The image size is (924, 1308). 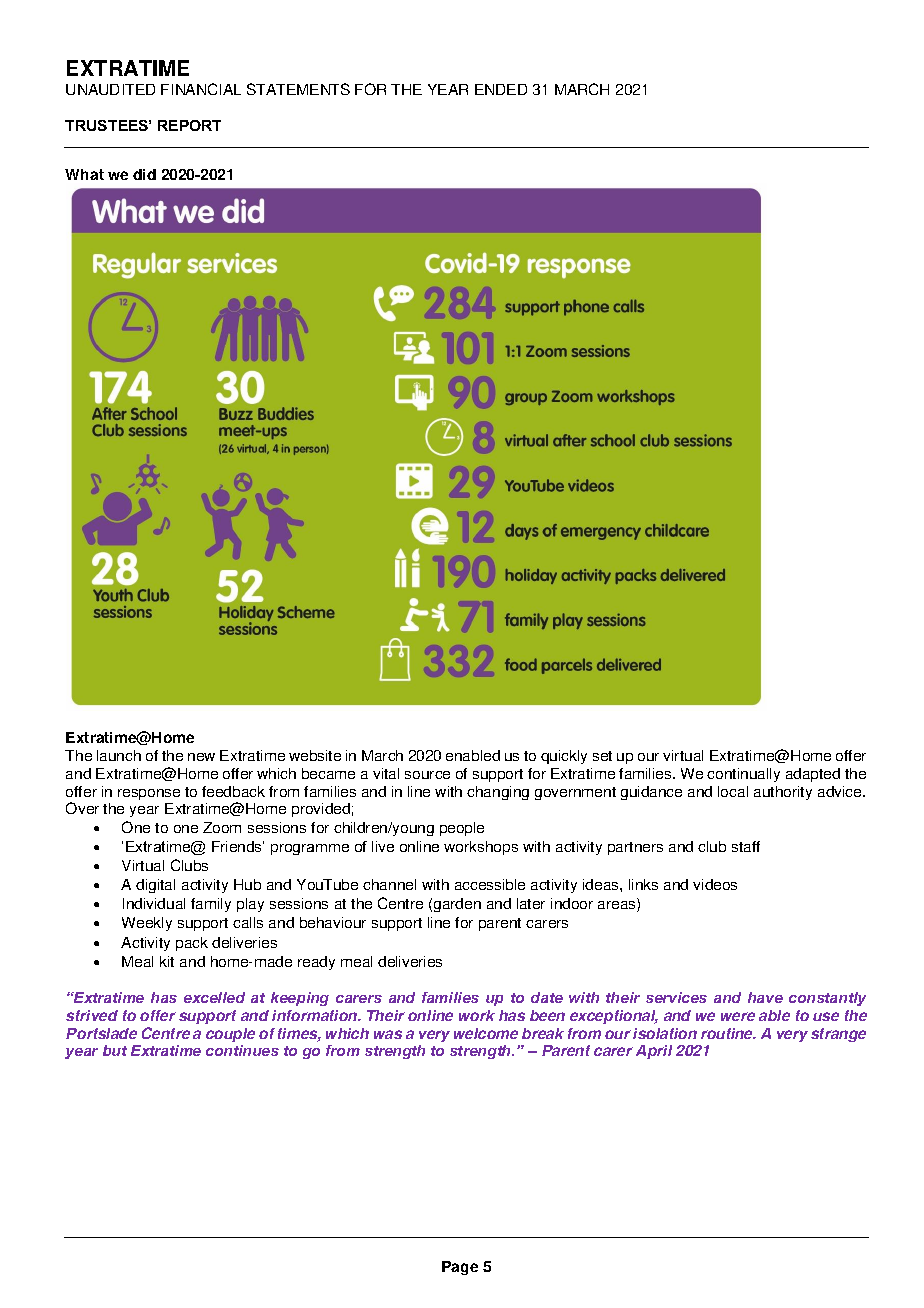 I want to click on new, so click(x=201, y=757).
